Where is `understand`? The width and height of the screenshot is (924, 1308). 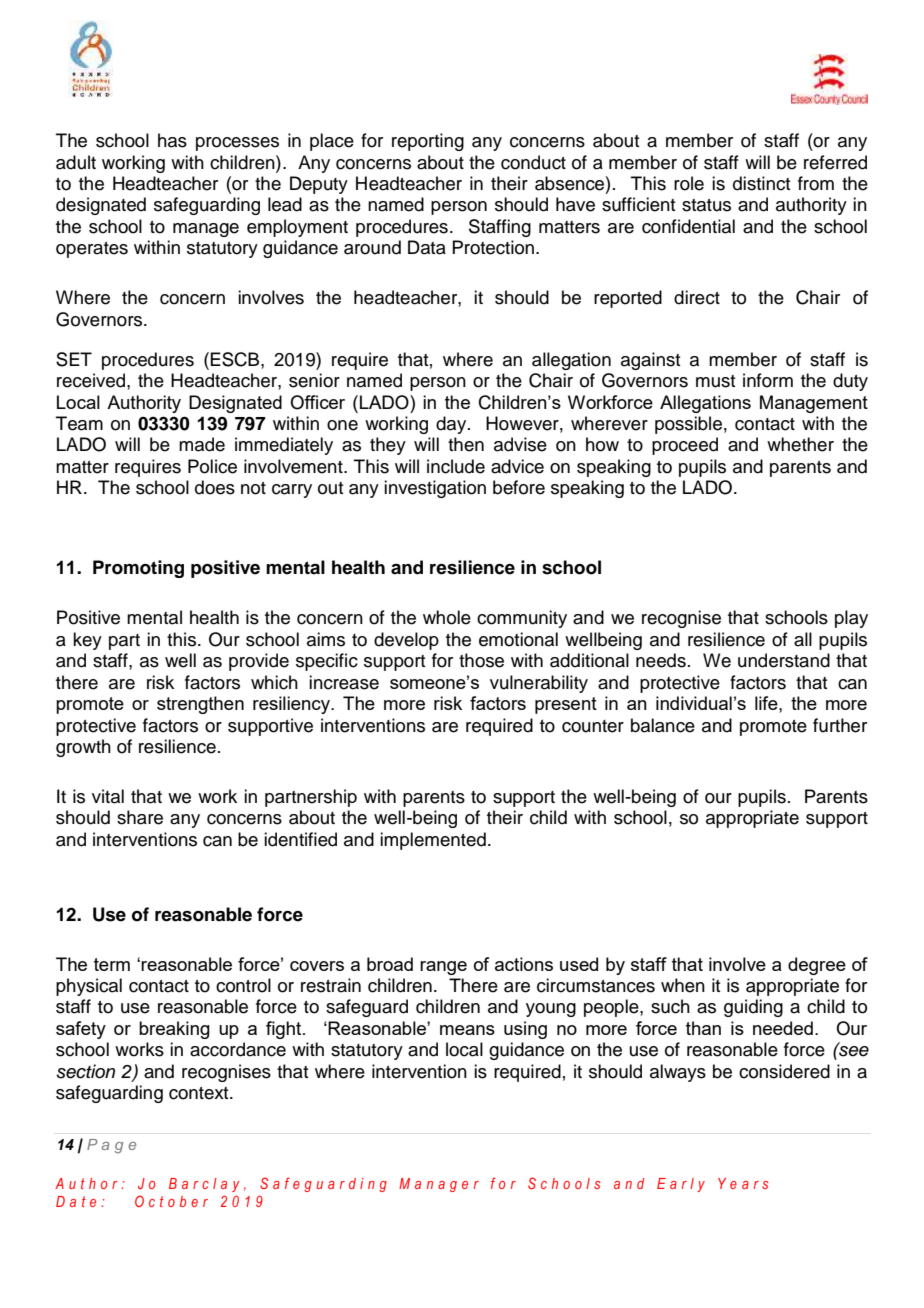
understand is located at coordinates (784, 660).
